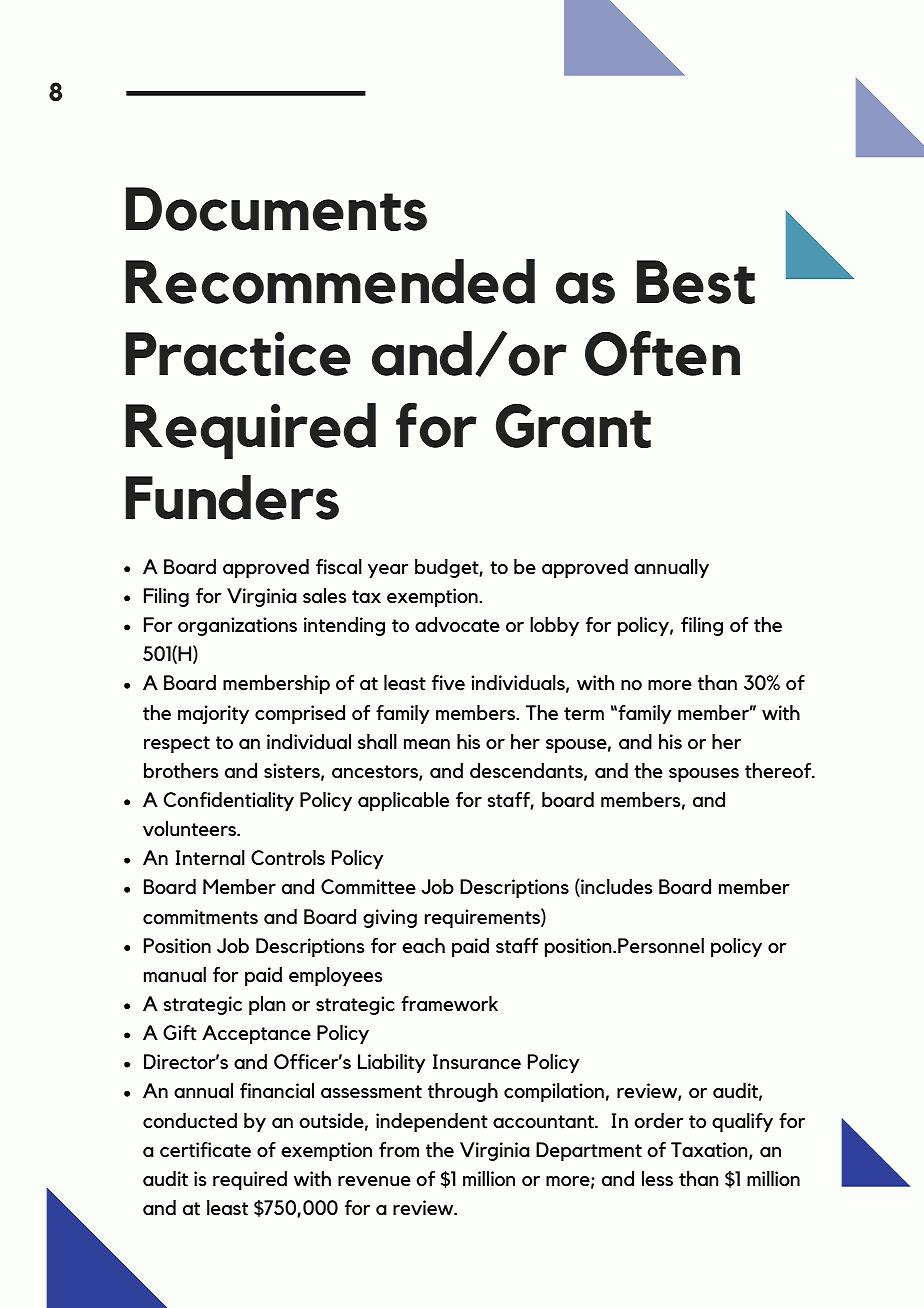 This document has width=924, height=1308. I want to click on Best, so click(696, 282).
